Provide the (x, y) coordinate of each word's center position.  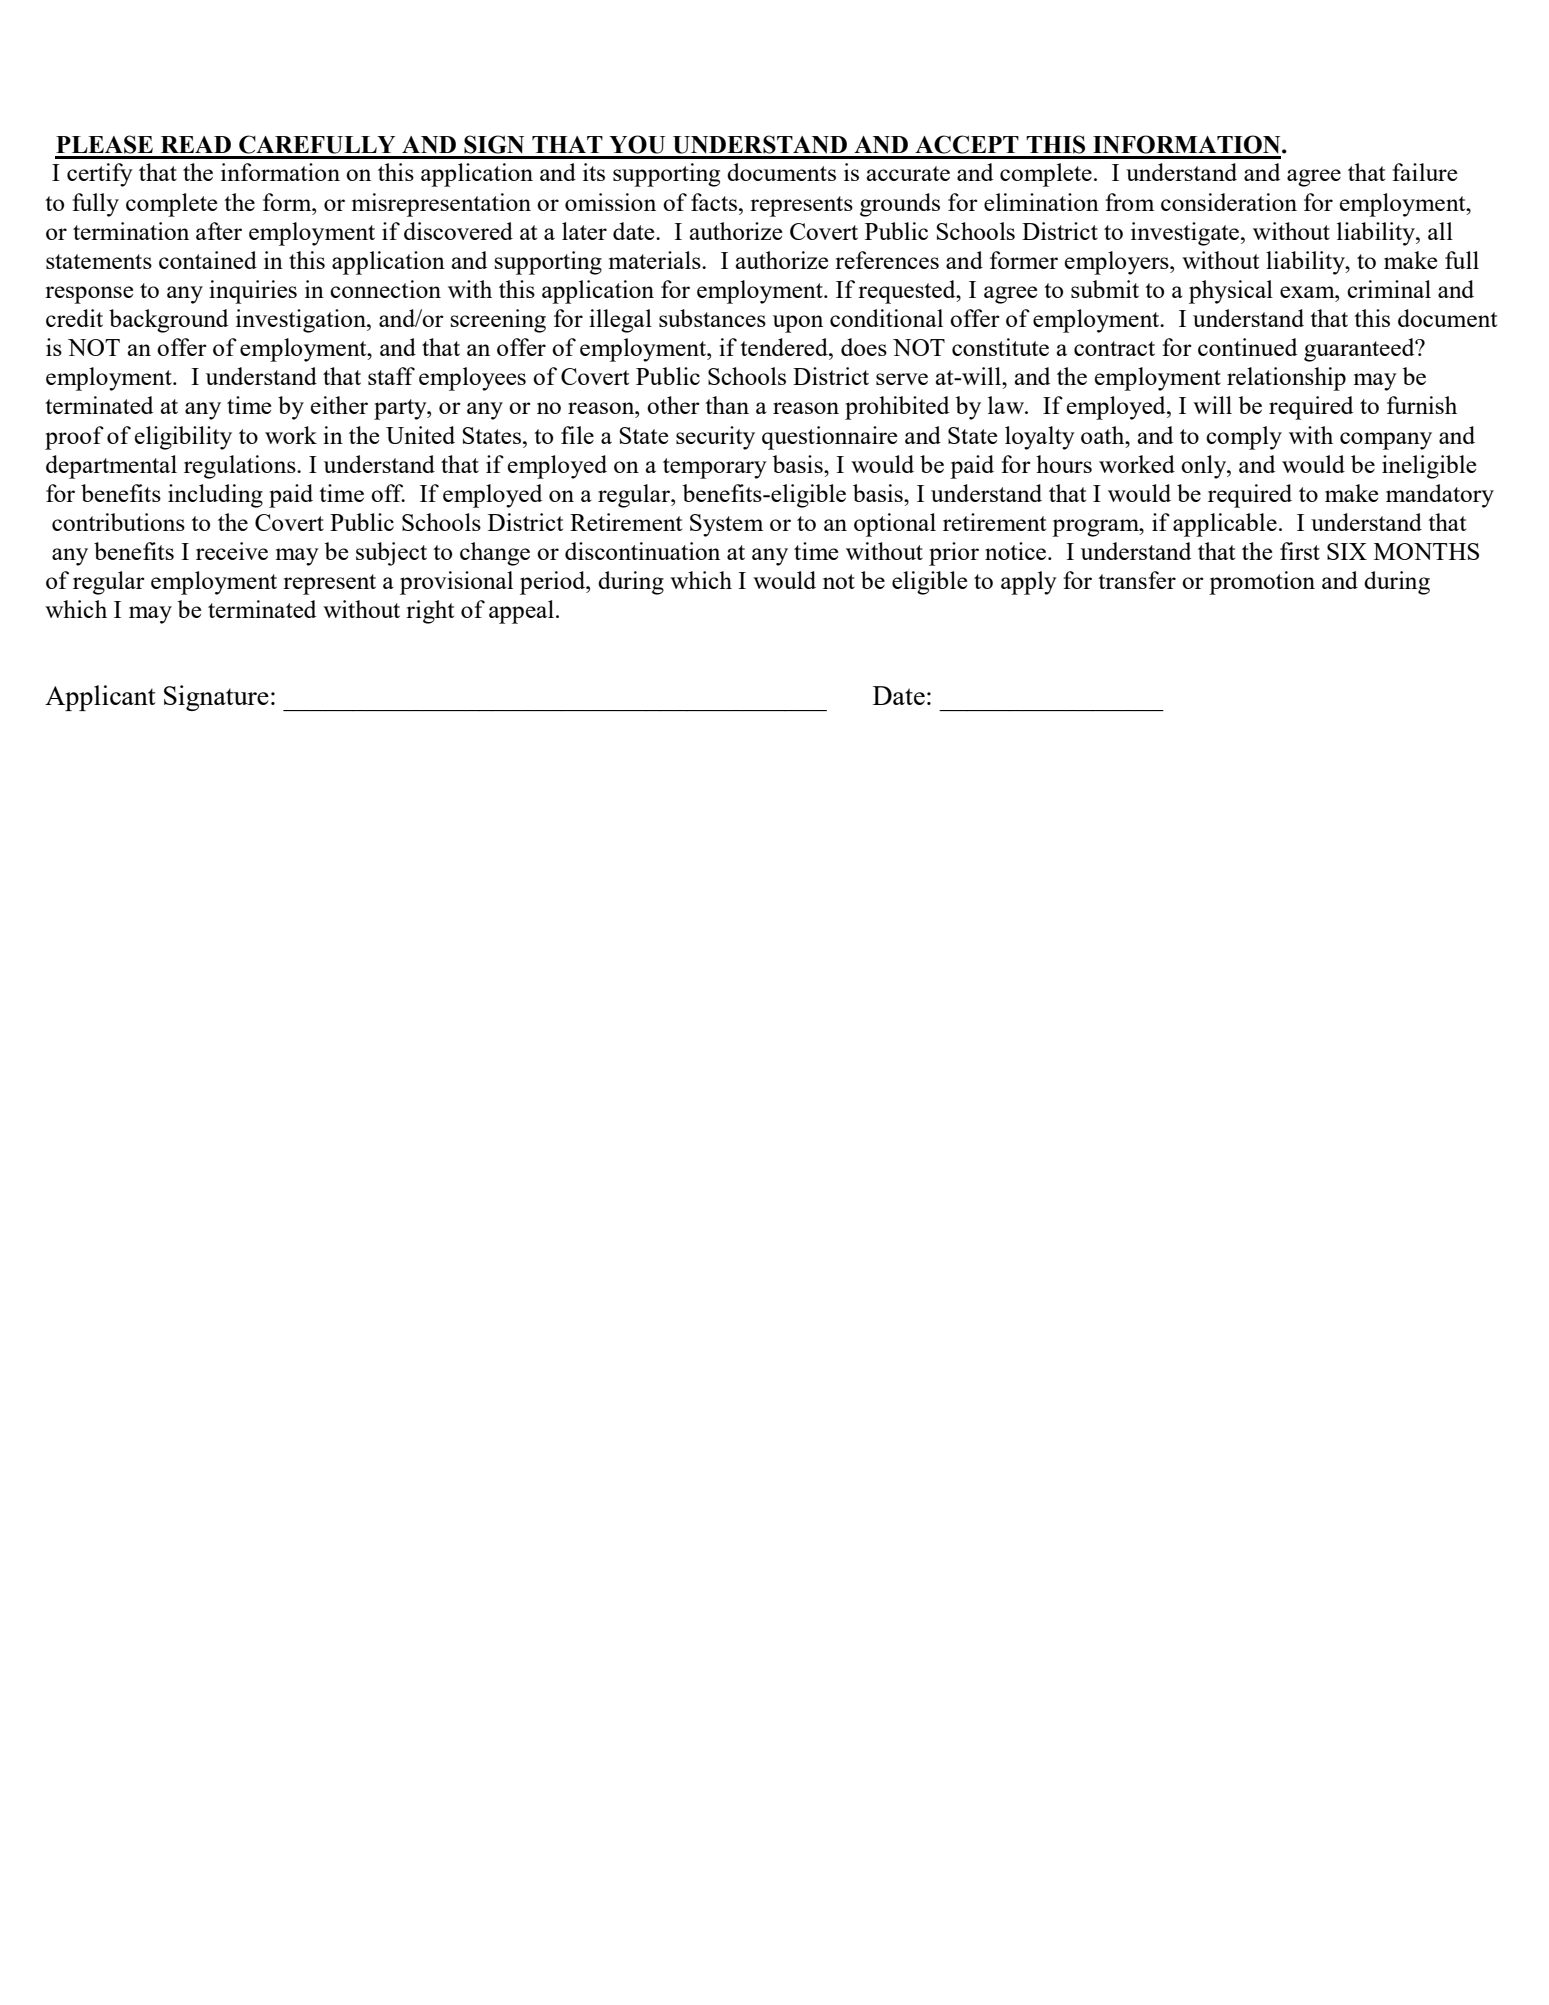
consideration (1229, 202)
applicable (1225, 525)
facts (714, 202)
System (726, 525)
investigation (302, 321)
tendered (785, 347)
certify (100, 175)
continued (1247, 347)
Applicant (100, 698)
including (215, 496)
